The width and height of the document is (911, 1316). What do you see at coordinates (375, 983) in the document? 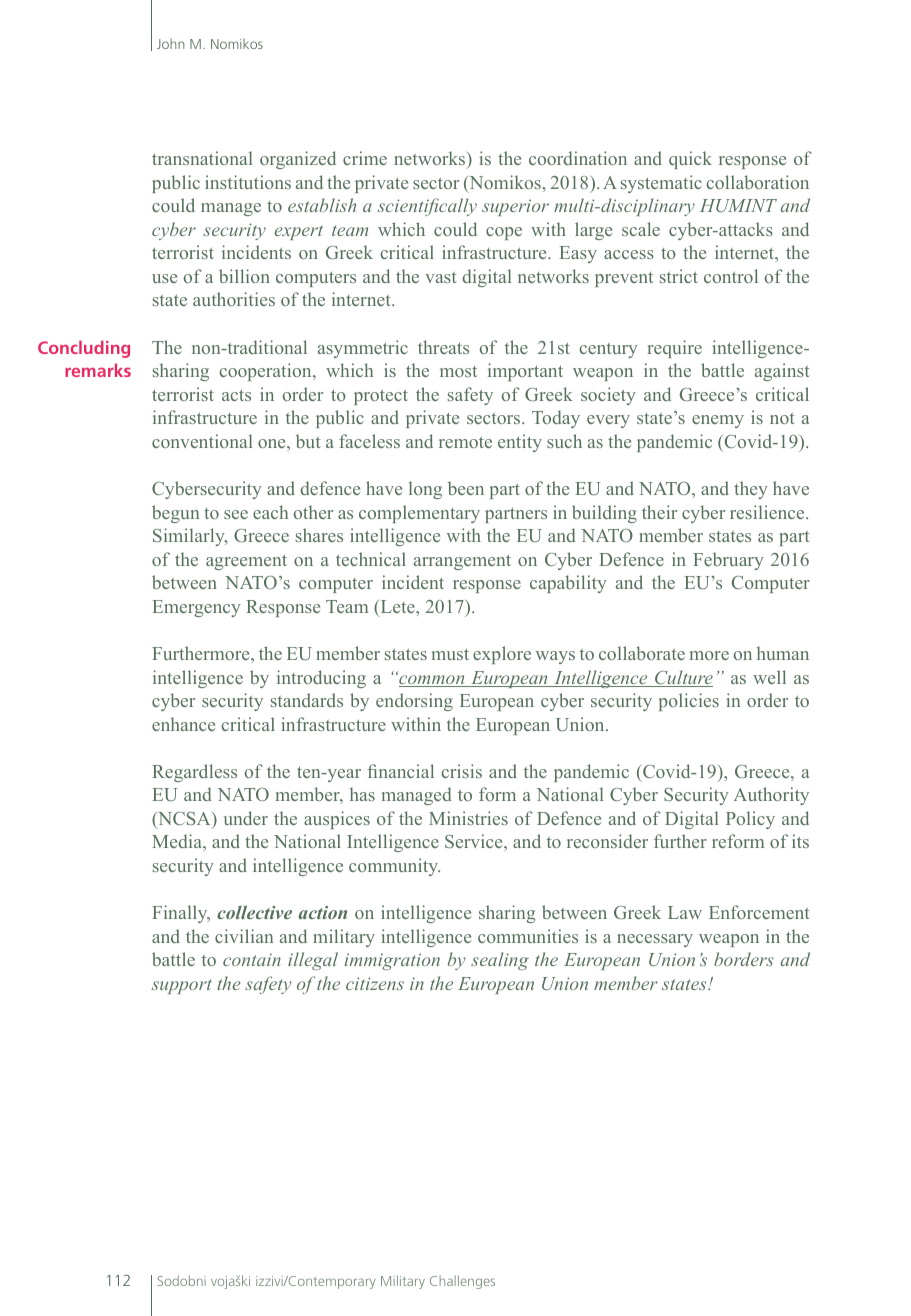
I see `citizens` at bounding box center [375, 983].
